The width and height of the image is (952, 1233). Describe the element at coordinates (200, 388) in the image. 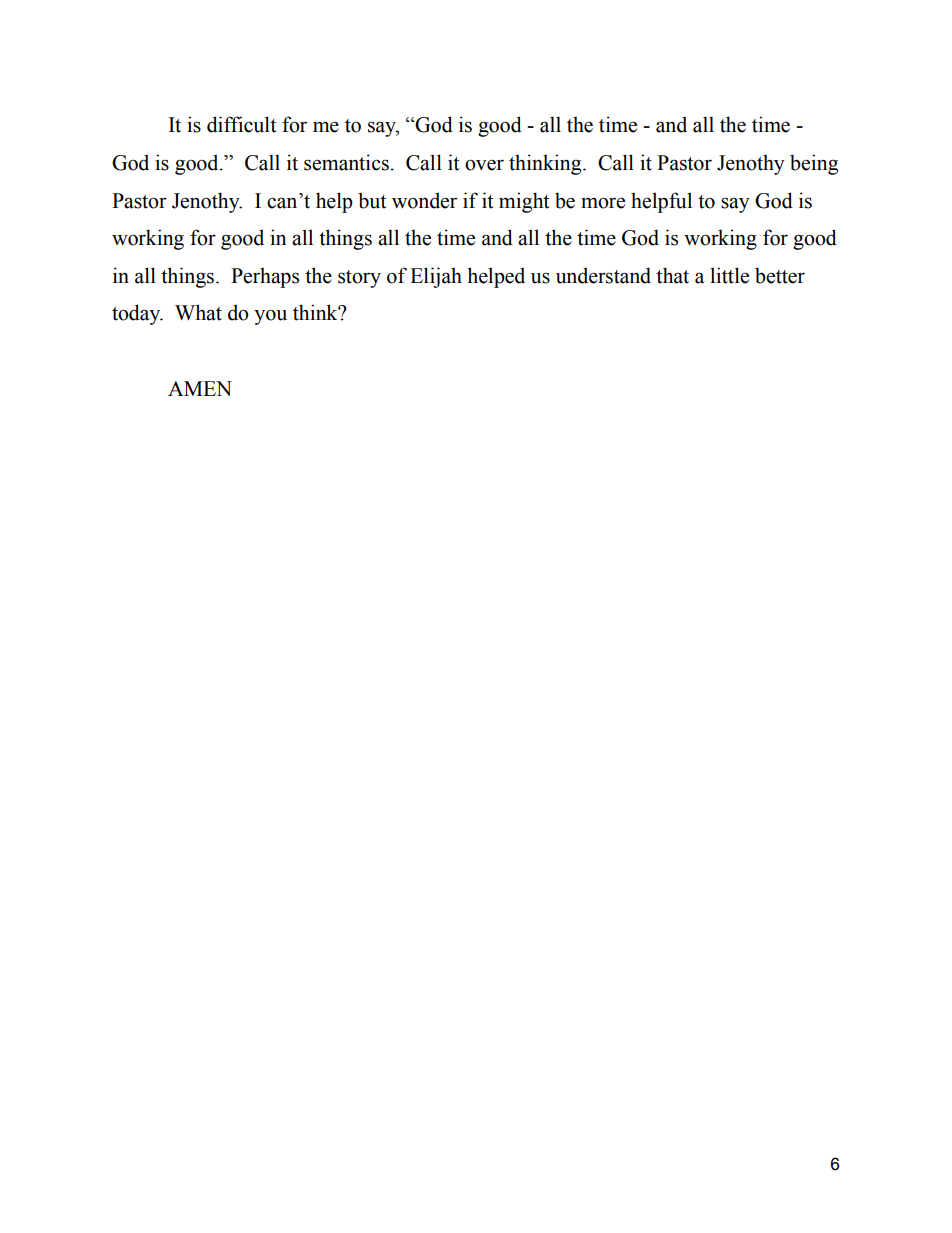

I see `AMEN` at that location.
